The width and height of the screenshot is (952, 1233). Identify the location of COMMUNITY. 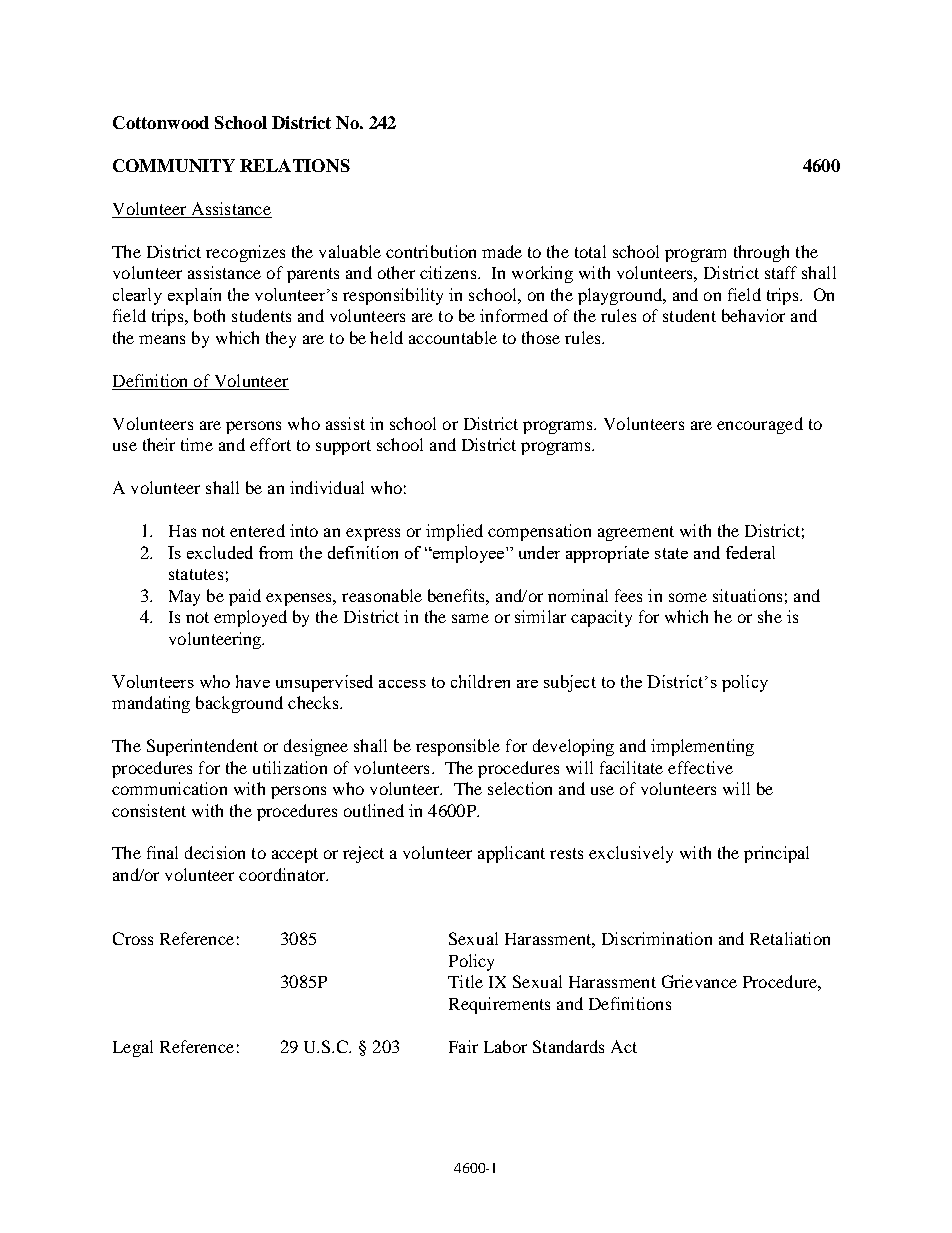
(174, 165).
